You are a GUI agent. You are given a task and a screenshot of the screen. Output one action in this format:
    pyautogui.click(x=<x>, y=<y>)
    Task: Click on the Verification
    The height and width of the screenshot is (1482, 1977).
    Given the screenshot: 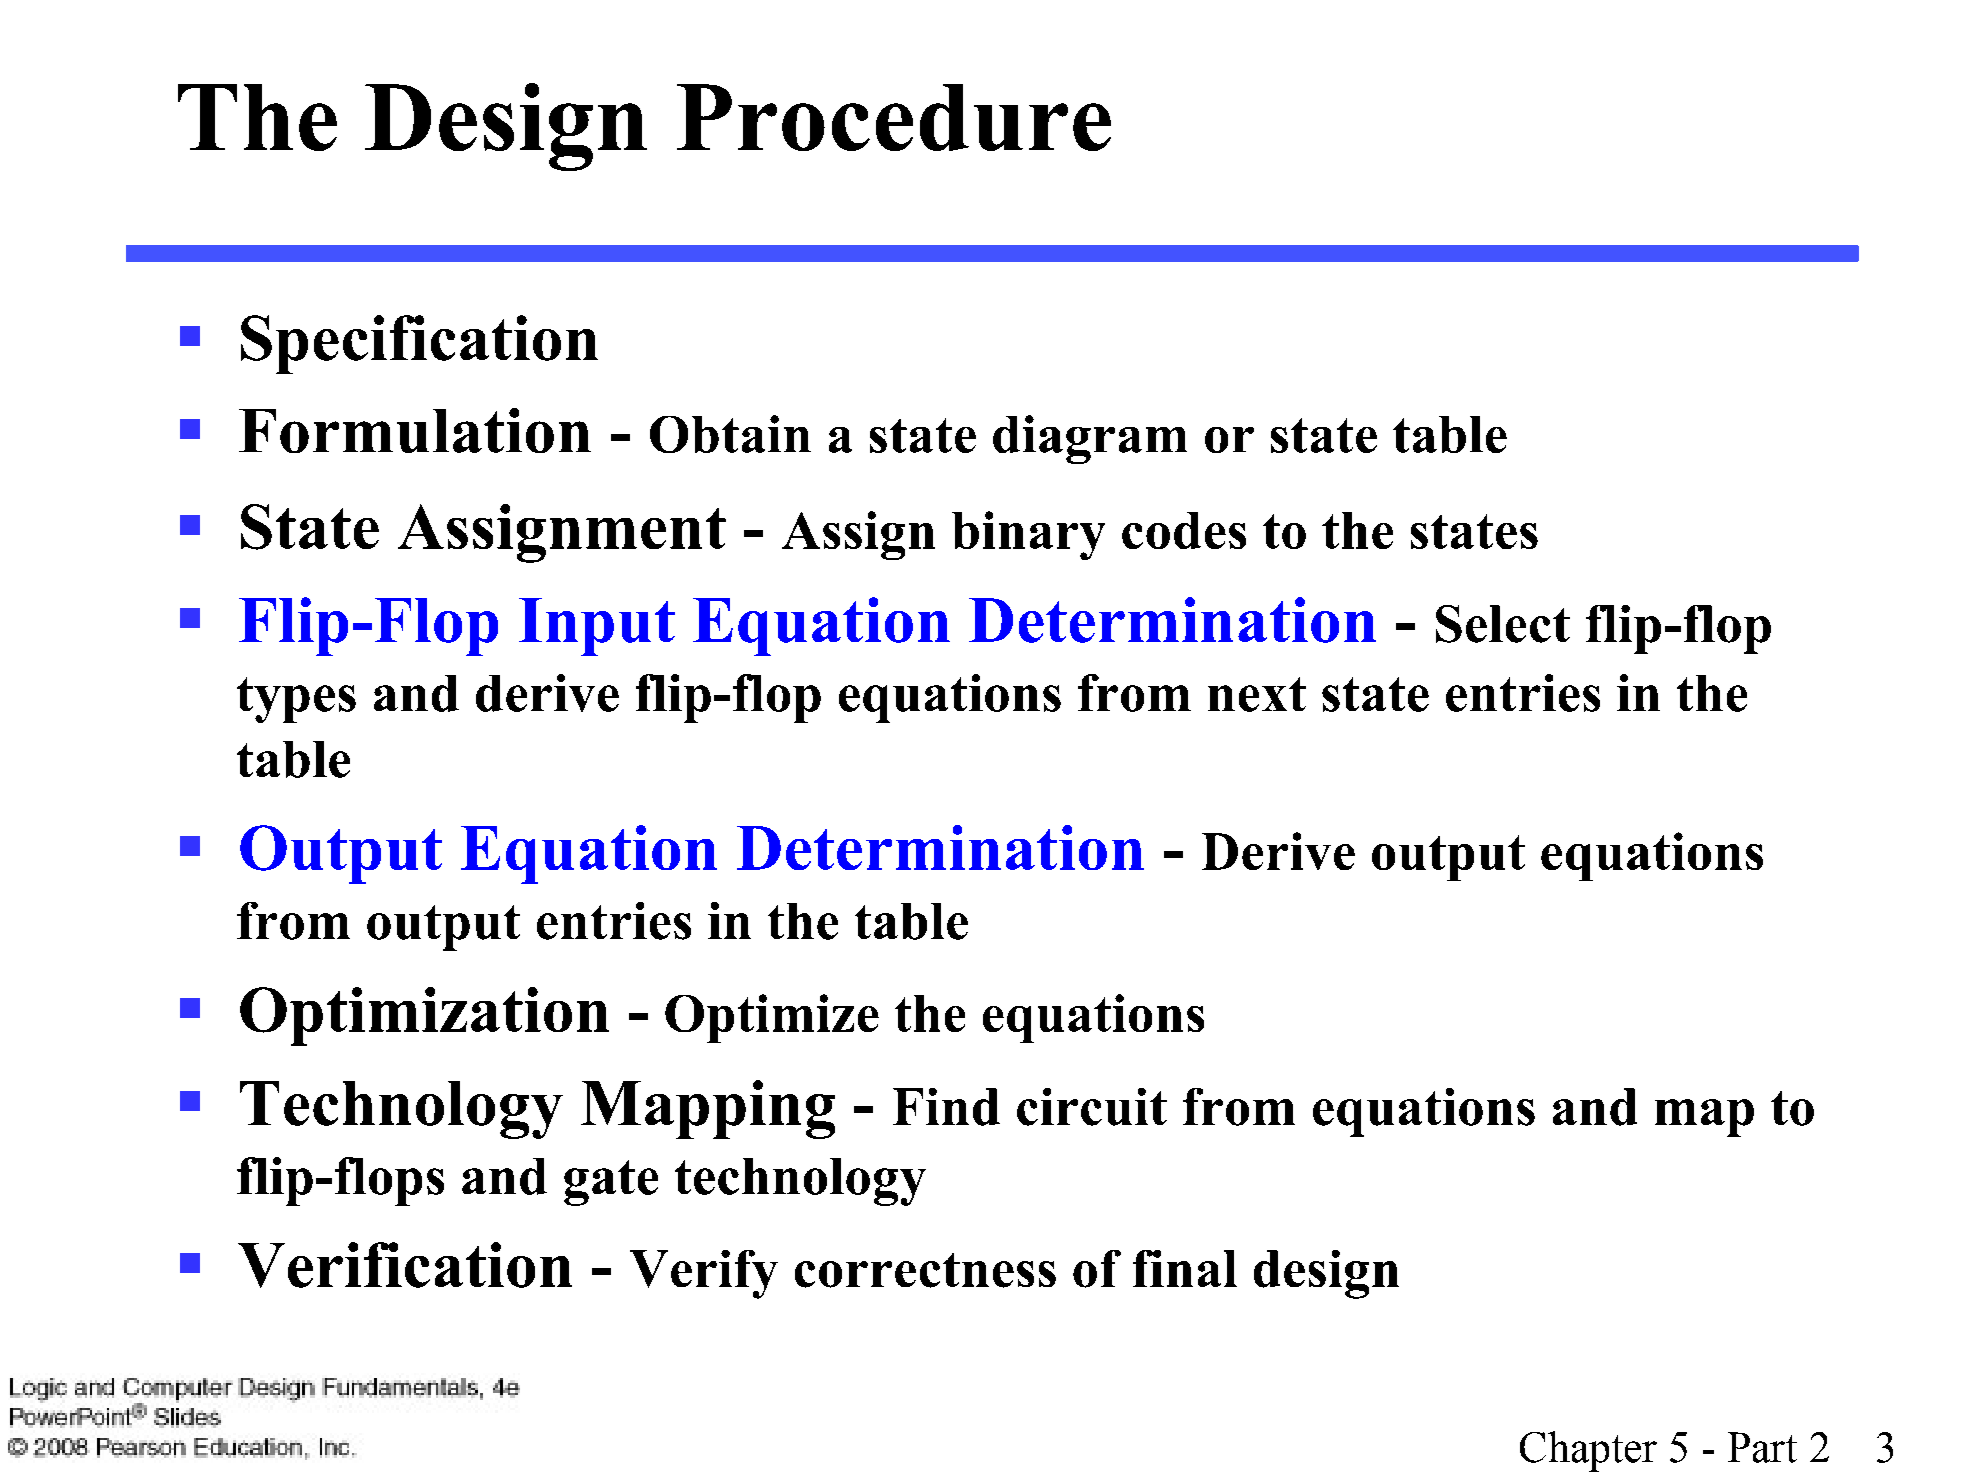 What is the action you would take?
    pyautogui.click(x=405, y=1265)
